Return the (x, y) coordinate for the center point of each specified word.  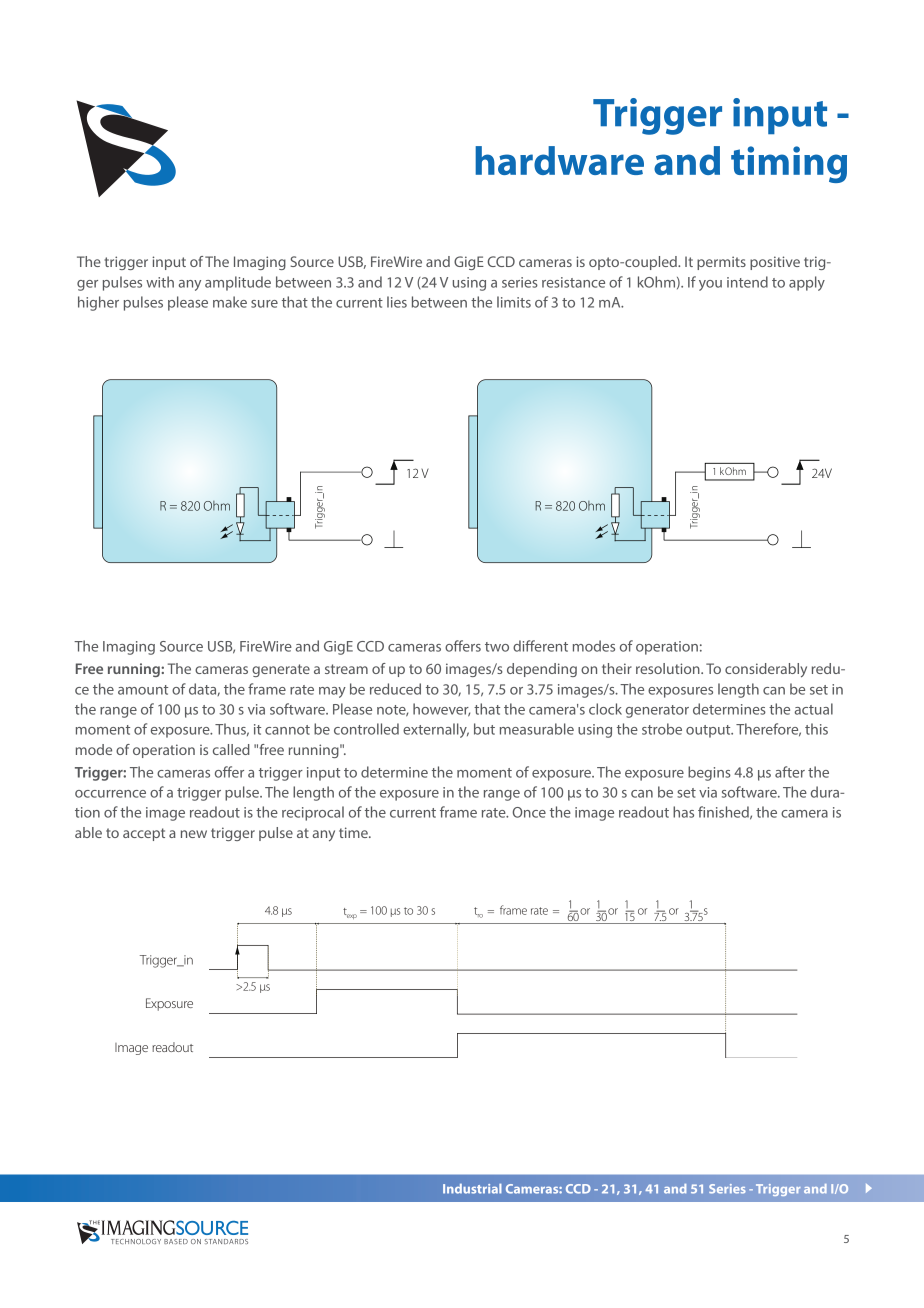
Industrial (472, 1189)
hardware (559, 160)
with (160, 282)
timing (789, 164)
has (683, 812)
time (354, 832)
